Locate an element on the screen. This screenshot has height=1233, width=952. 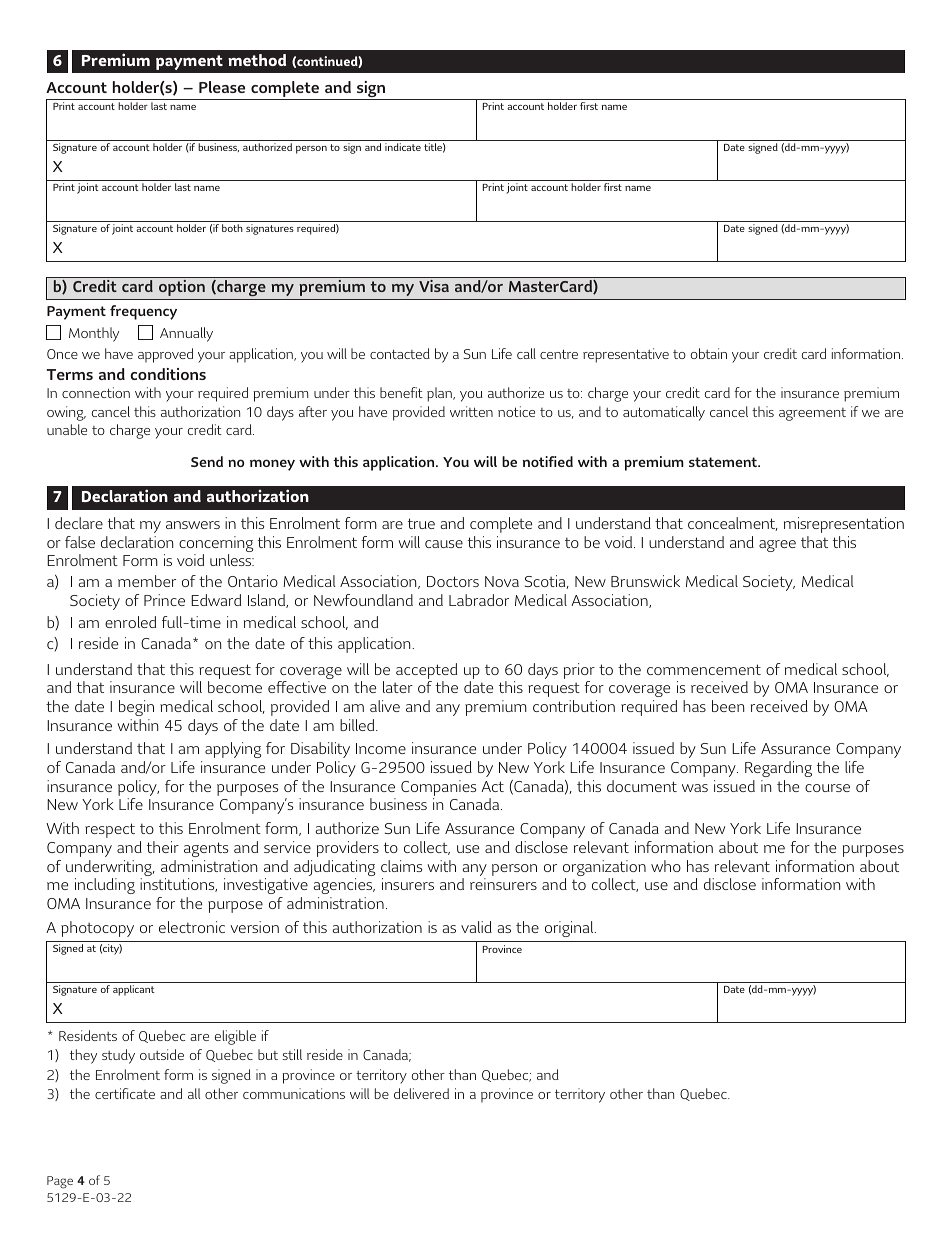
Visa is located at coordinates (434, 286).
